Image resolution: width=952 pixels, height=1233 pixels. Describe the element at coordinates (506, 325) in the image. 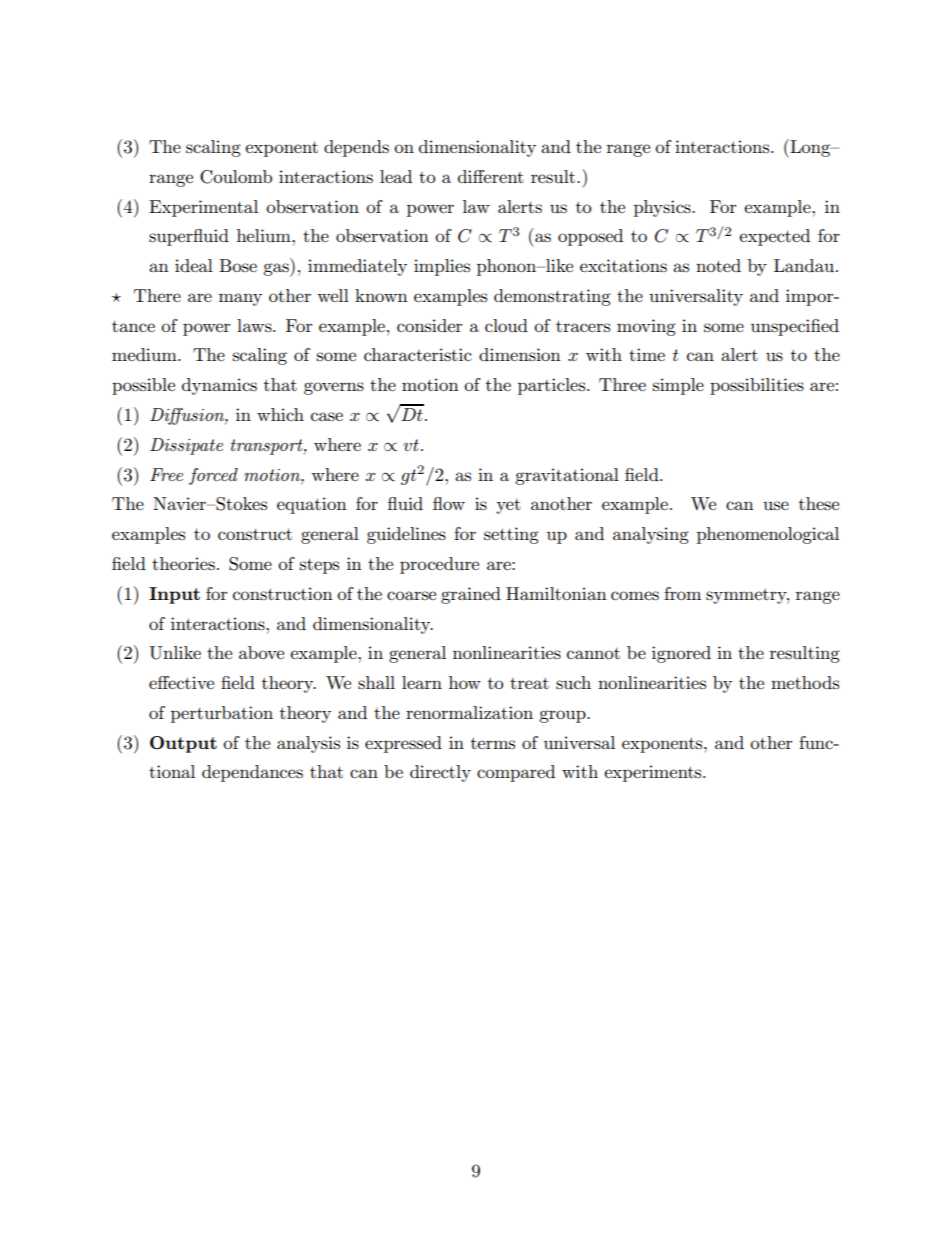

I see `cloud` at that location.
